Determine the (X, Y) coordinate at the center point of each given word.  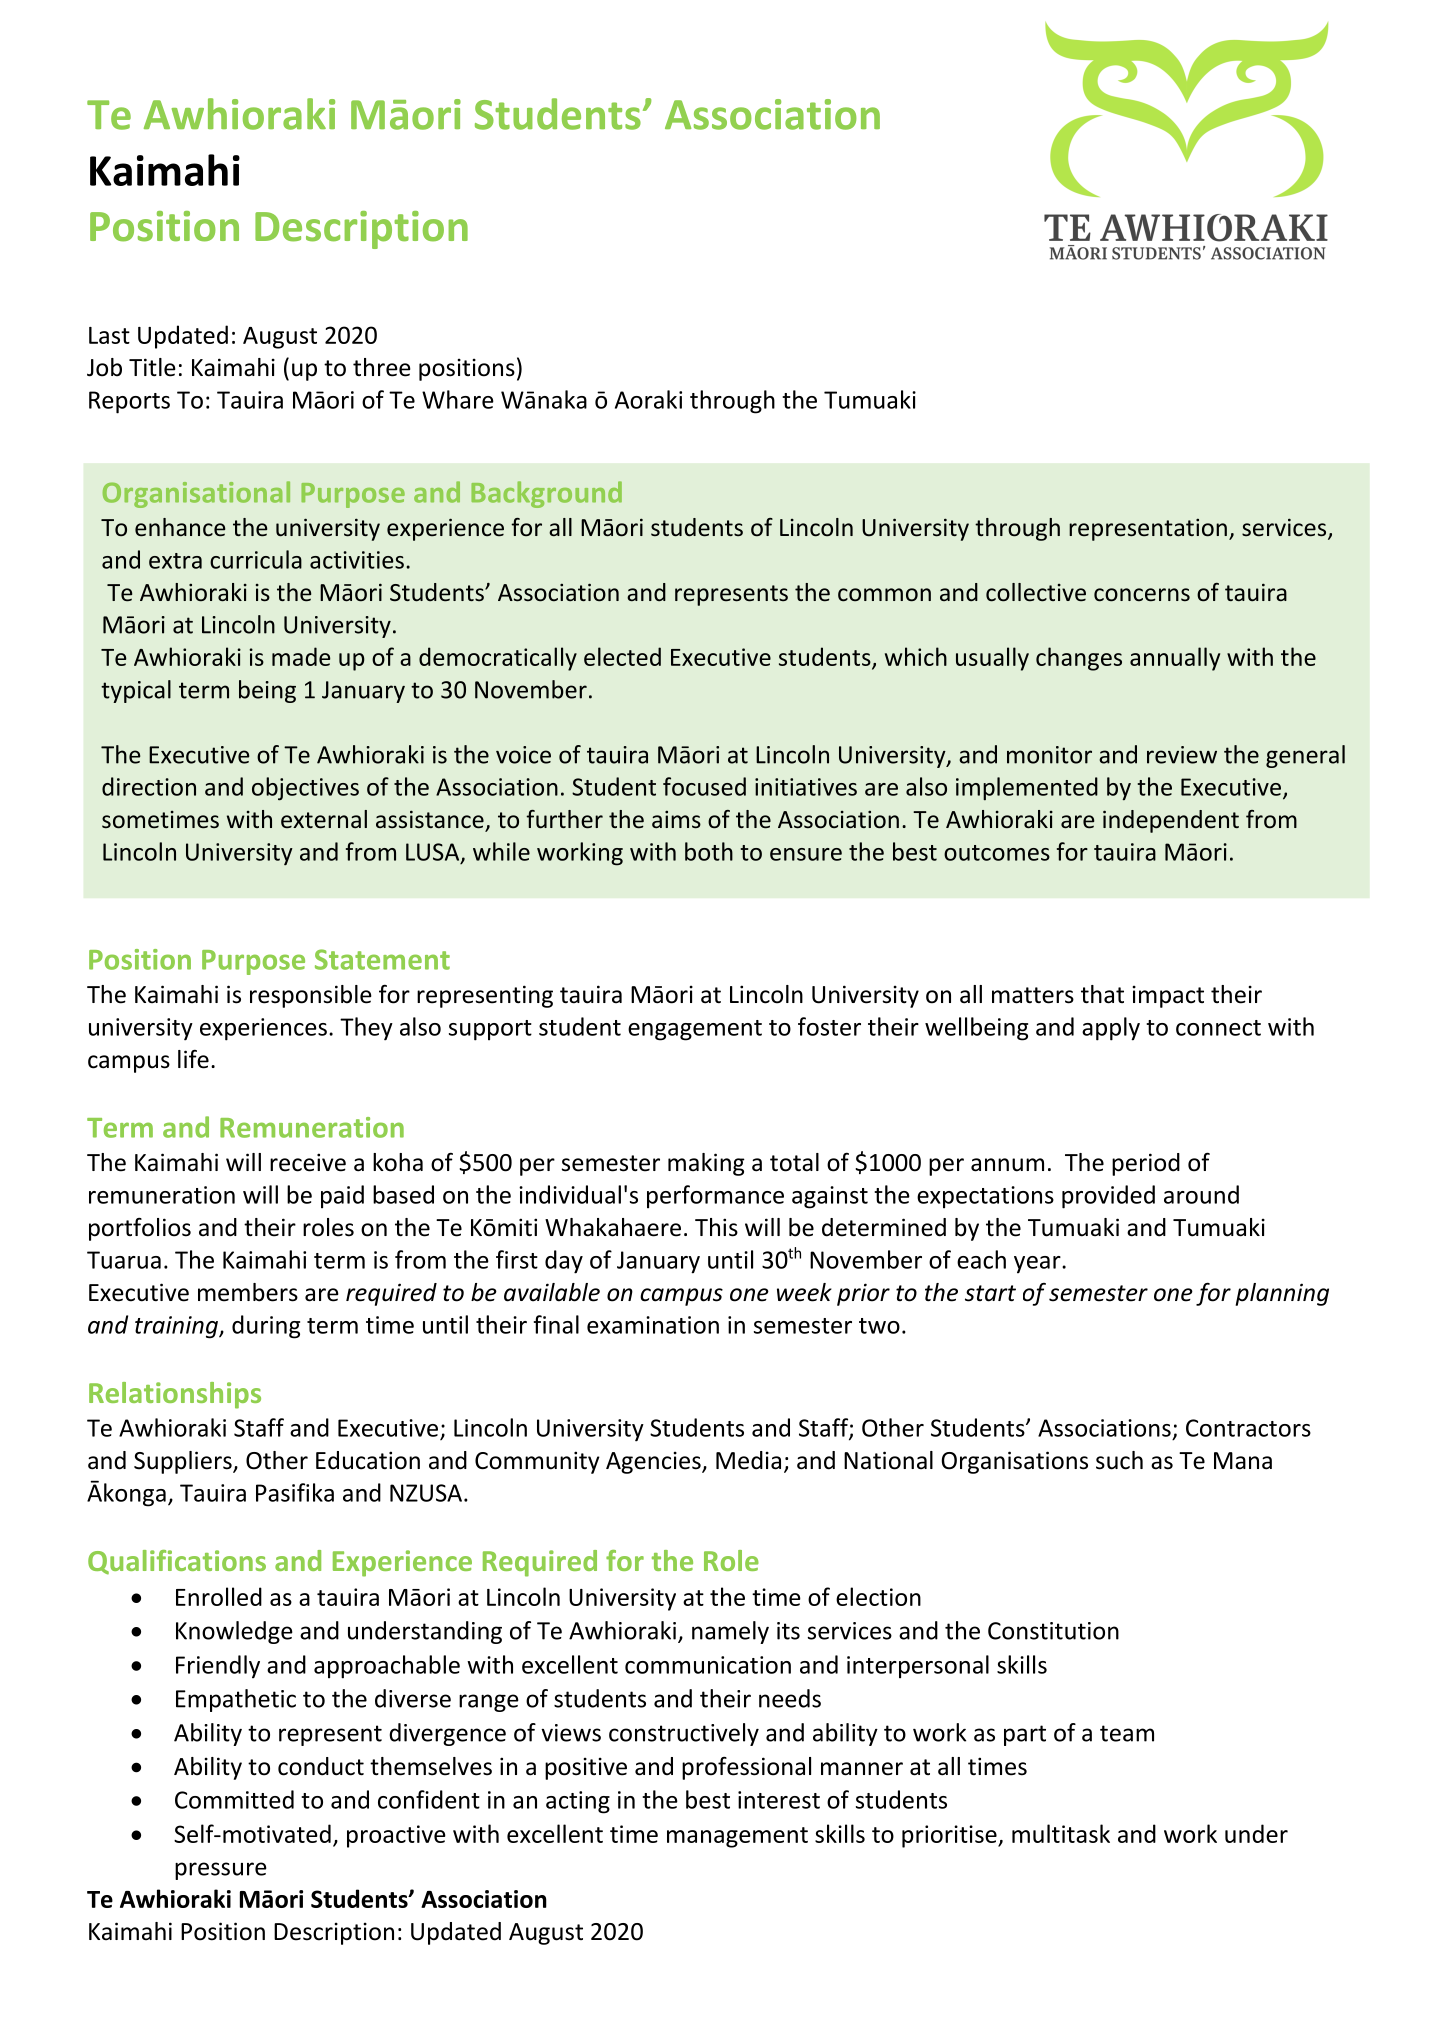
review (1182, 755)
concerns (1142, 595)
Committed (234, 1799)
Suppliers (184, 1462)
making (706, 1164)
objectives (305, 789)
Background (546, 494)
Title (152, 367)
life (193, 1059)
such (1119, 1460)
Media (748, 1460)
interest (779, 1800)
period (1146, 1164)
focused (704, 786)
